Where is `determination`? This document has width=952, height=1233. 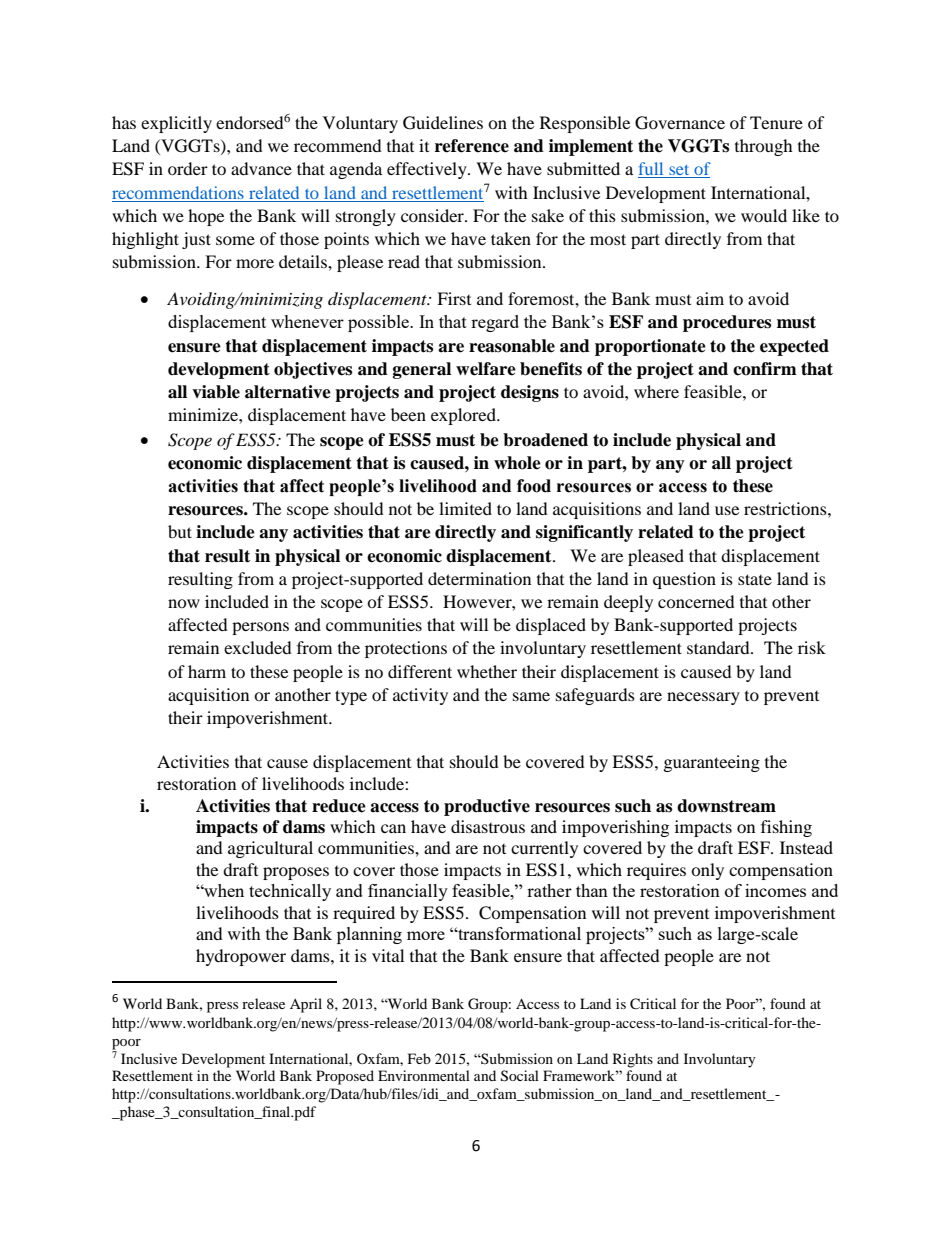 determination is located at coordinates (479, 578).
